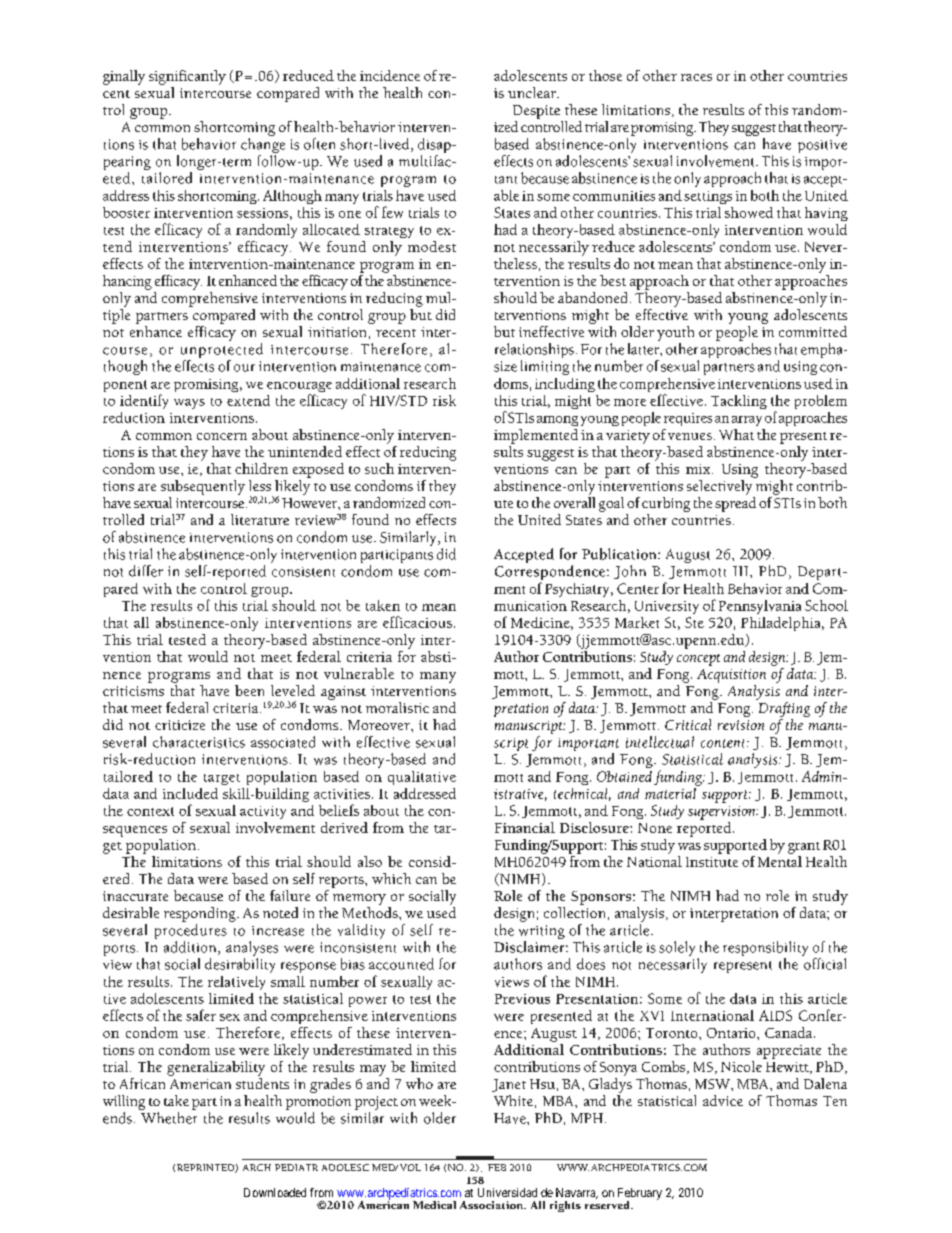  What do you see at coordinates (696, 77) in the screenshot?
I see `races` at bounding box center [696, 77].
